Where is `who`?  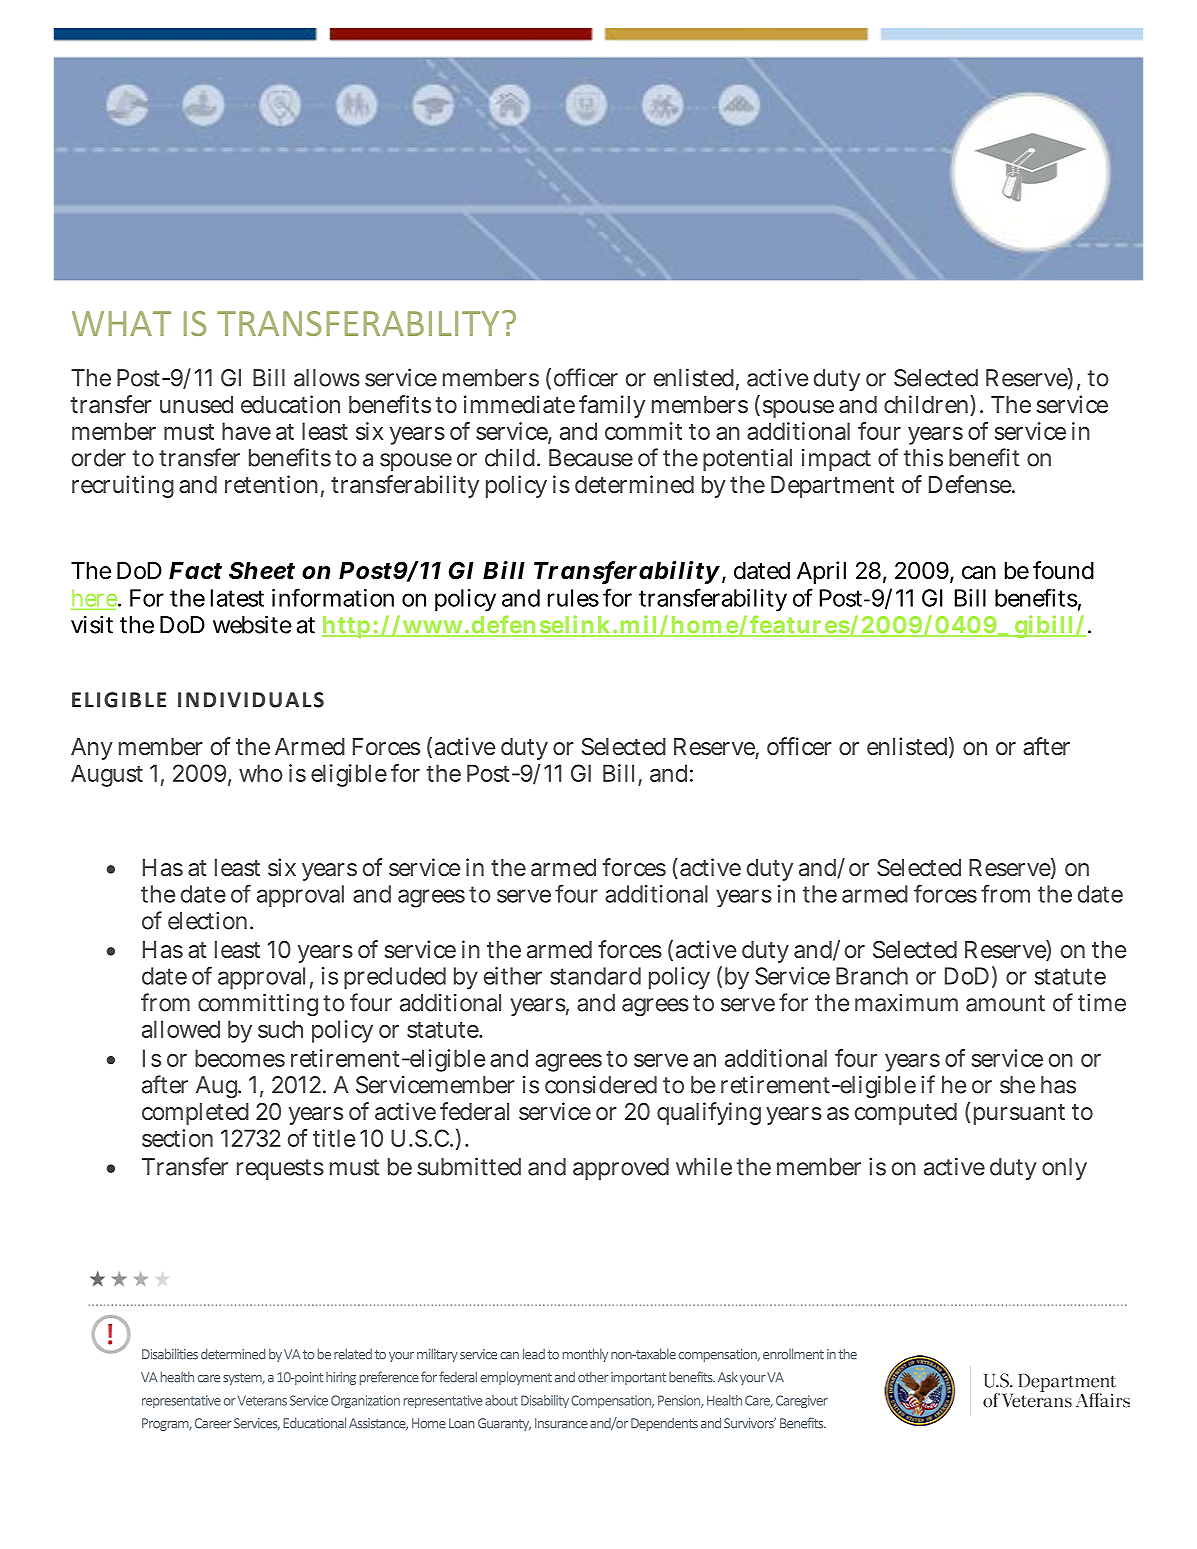 who is located at coordinates (261, 773).
